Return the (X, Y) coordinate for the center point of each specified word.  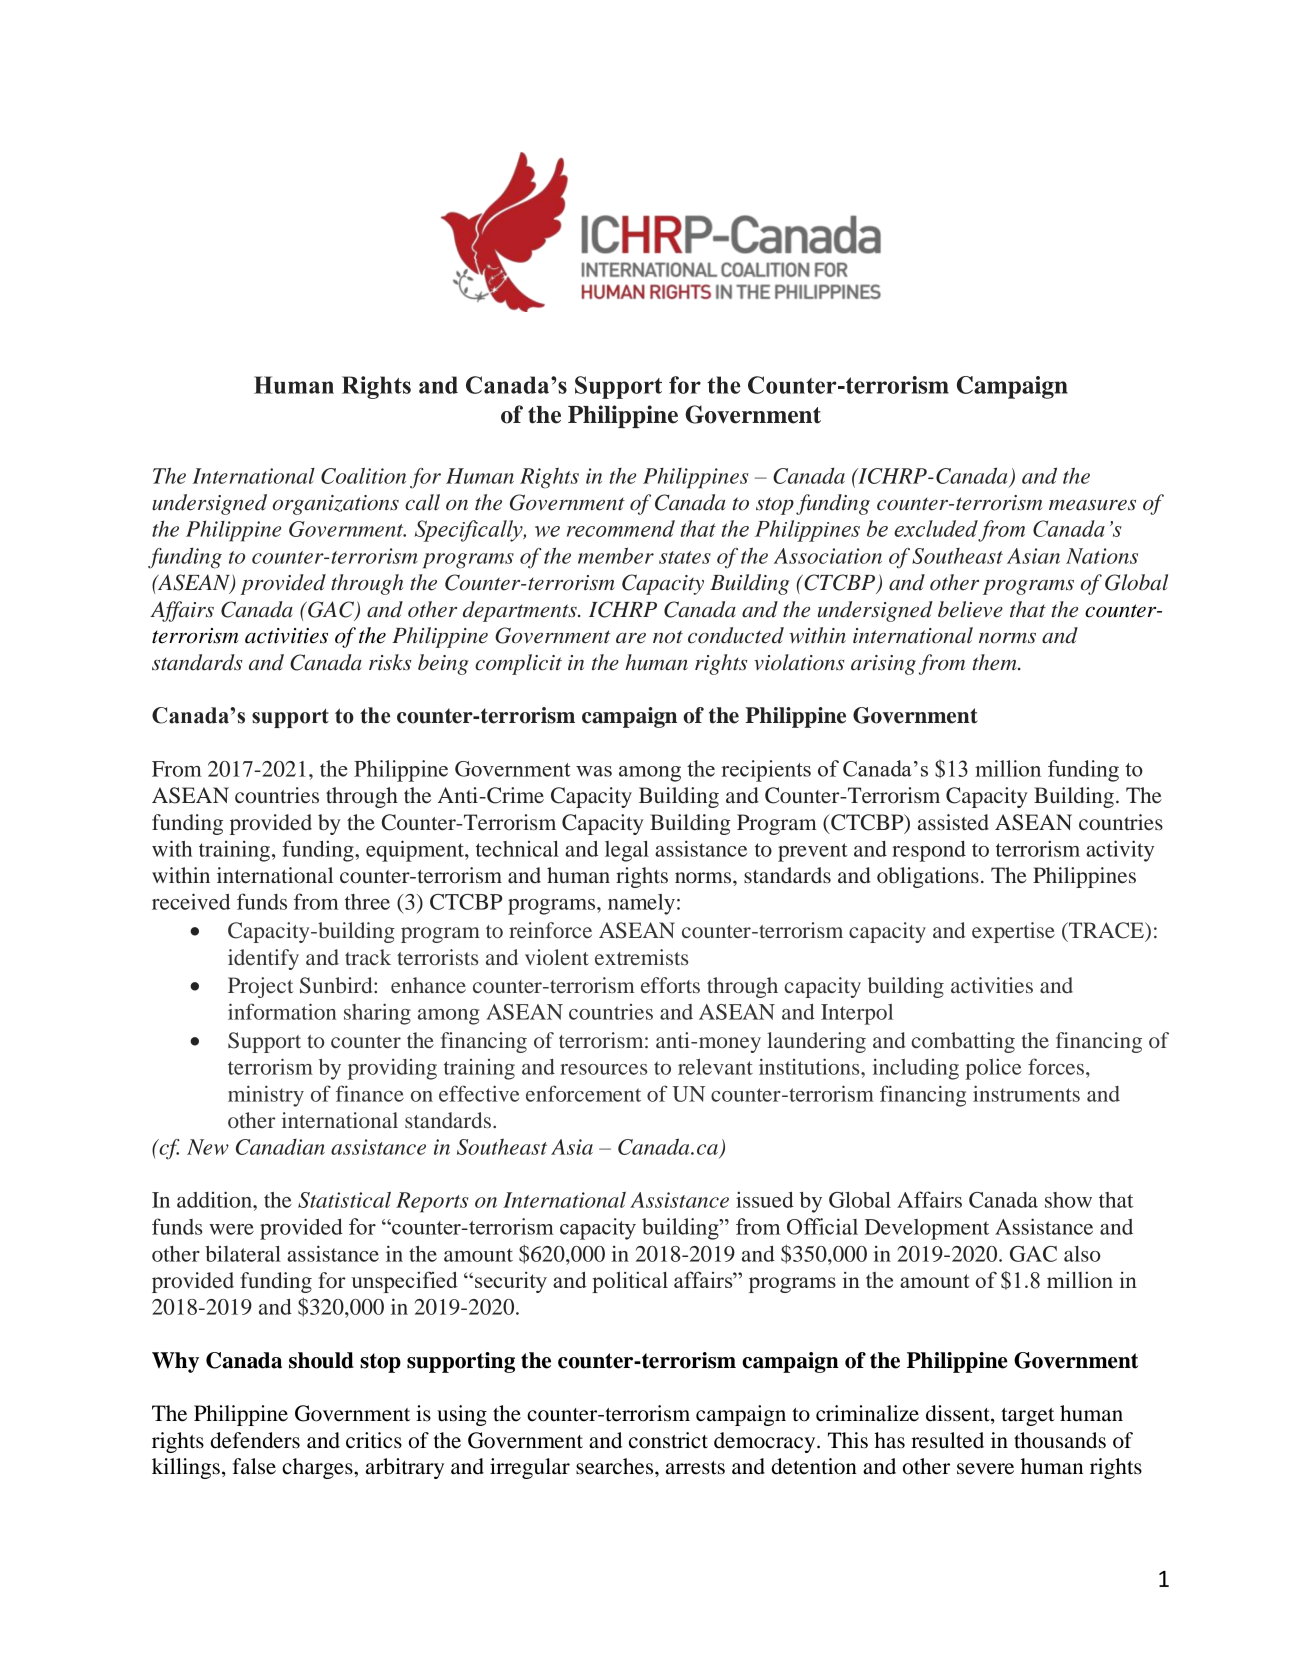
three (367, 902)
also (1082, 1254)
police (993, 1069)
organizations (336, 505)
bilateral (243, 1253)
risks (390, 662)
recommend (621, 528)
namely (641, 904)
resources (603, 1069)
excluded (936, 528)
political (630, 1282)
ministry (266, 1096)
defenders (255, 1440)
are (631, 638)
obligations (928, 877)
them (995, 662)
